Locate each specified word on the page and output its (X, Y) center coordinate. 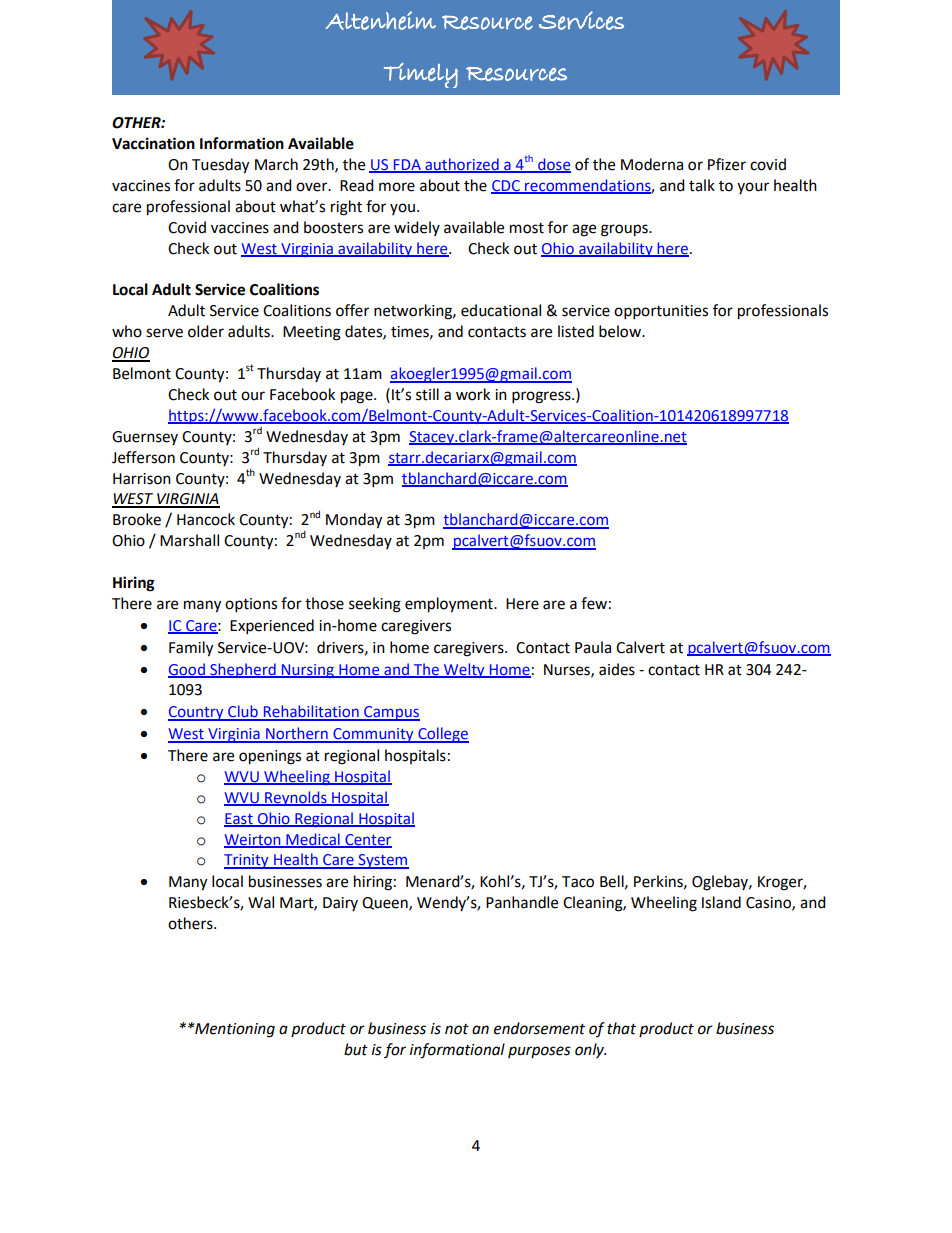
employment (450, 605)
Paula (593, 647)
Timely (421, 75)
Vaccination (153, 143)
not (457, 1029)
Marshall (189, 540)
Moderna (652, 164)
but (356, 1049)
